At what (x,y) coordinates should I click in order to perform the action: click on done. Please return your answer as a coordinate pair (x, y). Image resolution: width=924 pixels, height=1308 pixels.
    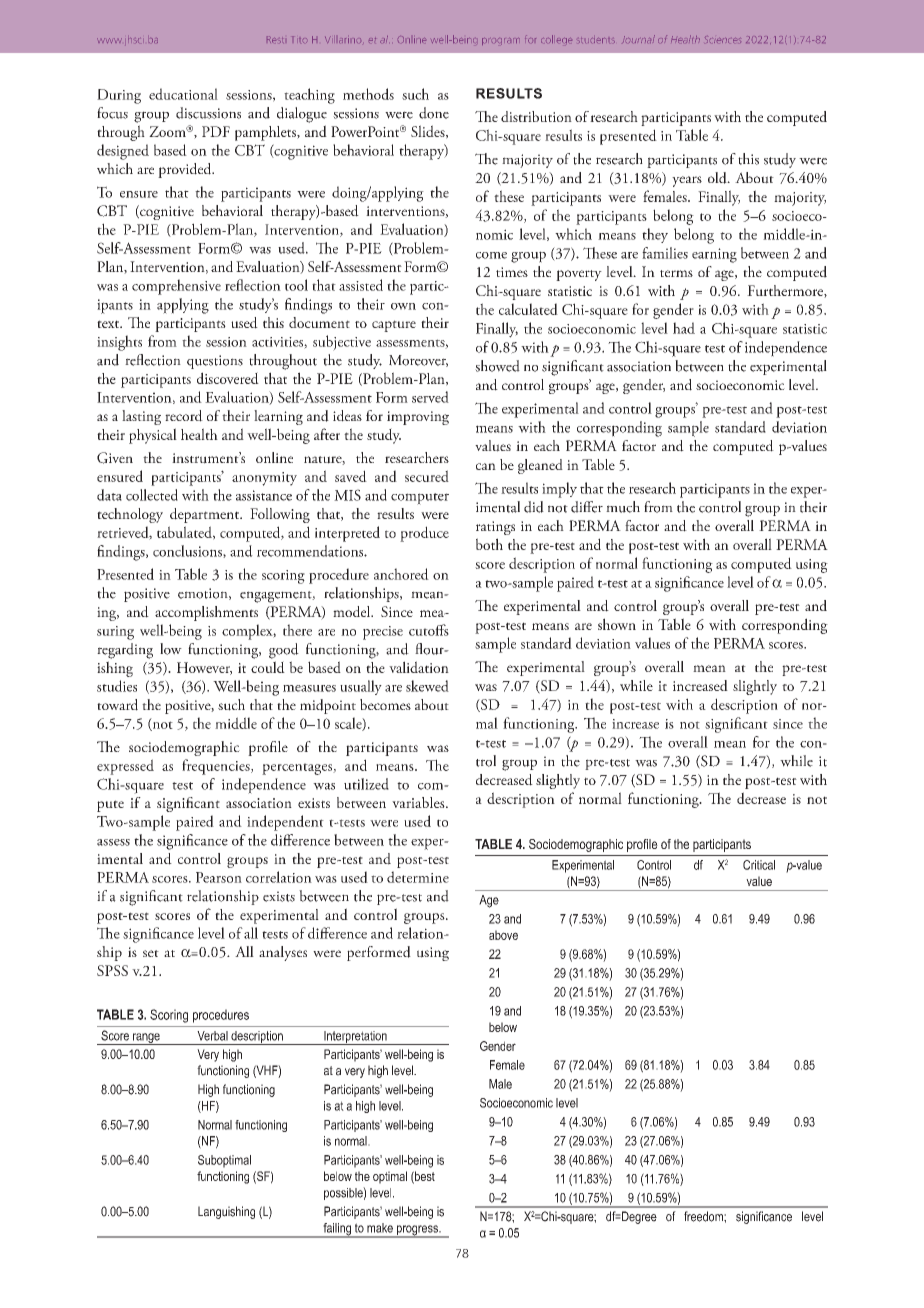
    Looking at the image, I should click on (434, 113).
